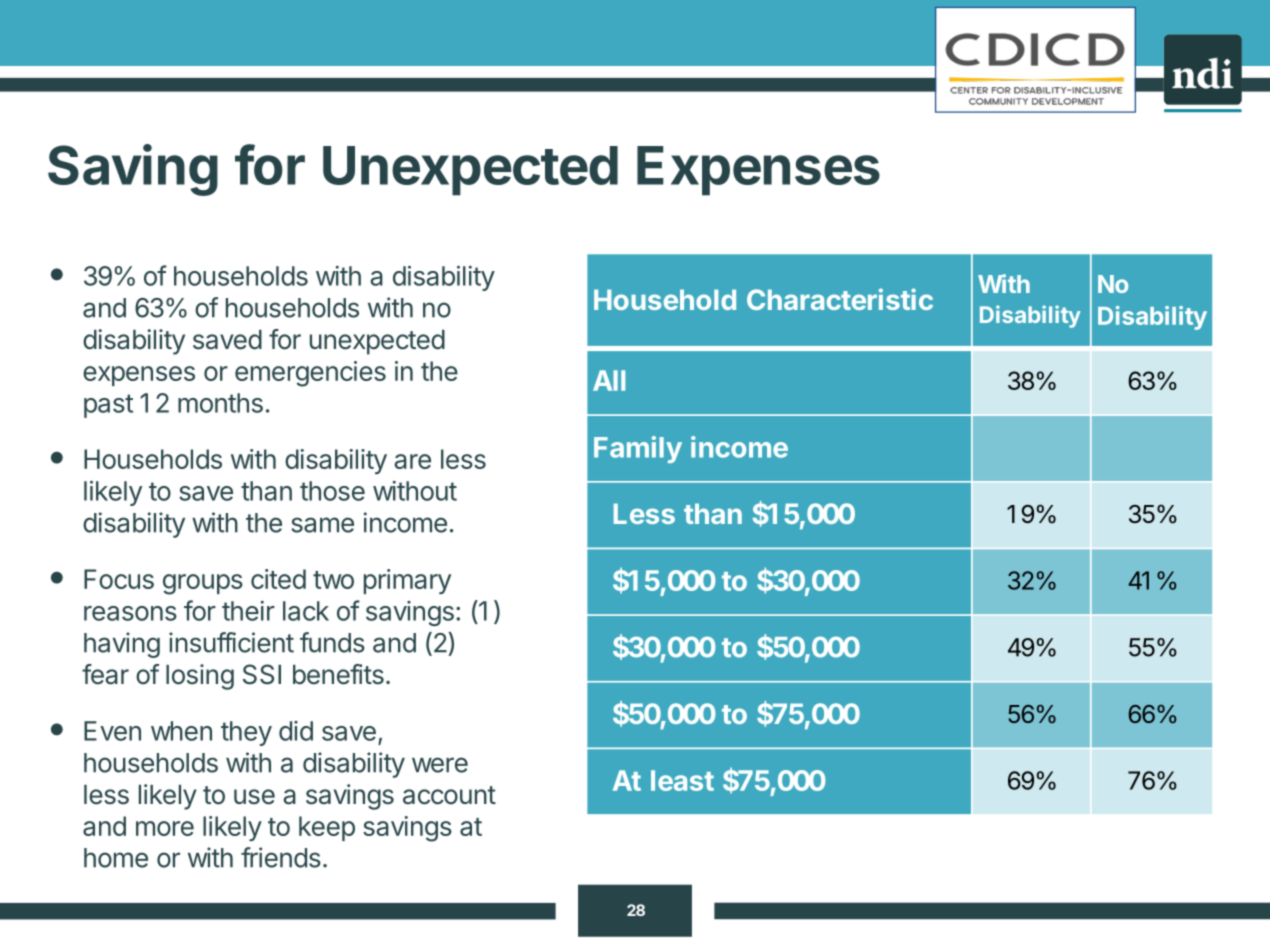 The height and width of the page is (952, 1270). I want to click on were, so click(440, 765).
